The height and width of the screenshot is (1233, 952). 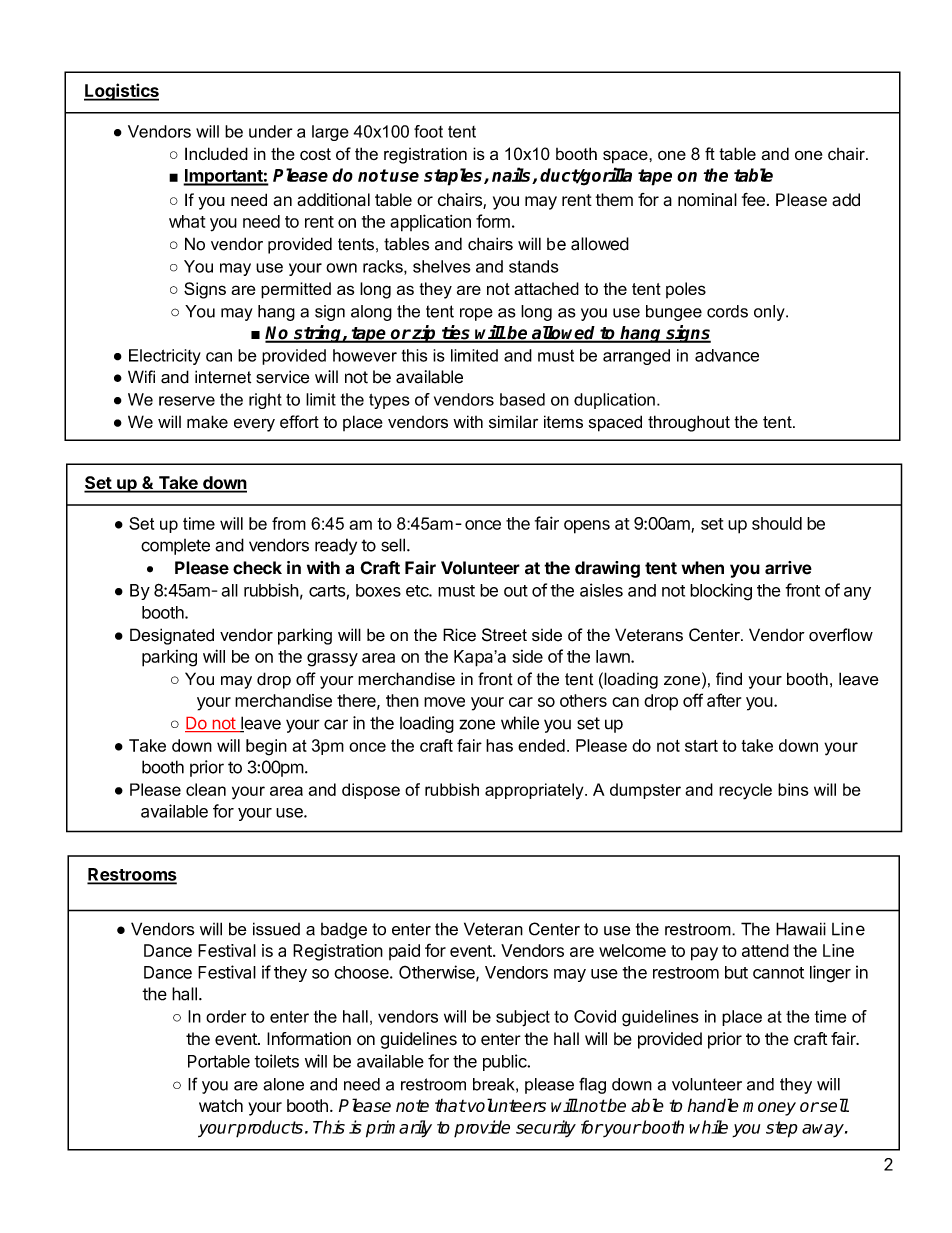 I want to click on watch, so click(x=221, y=1105).
